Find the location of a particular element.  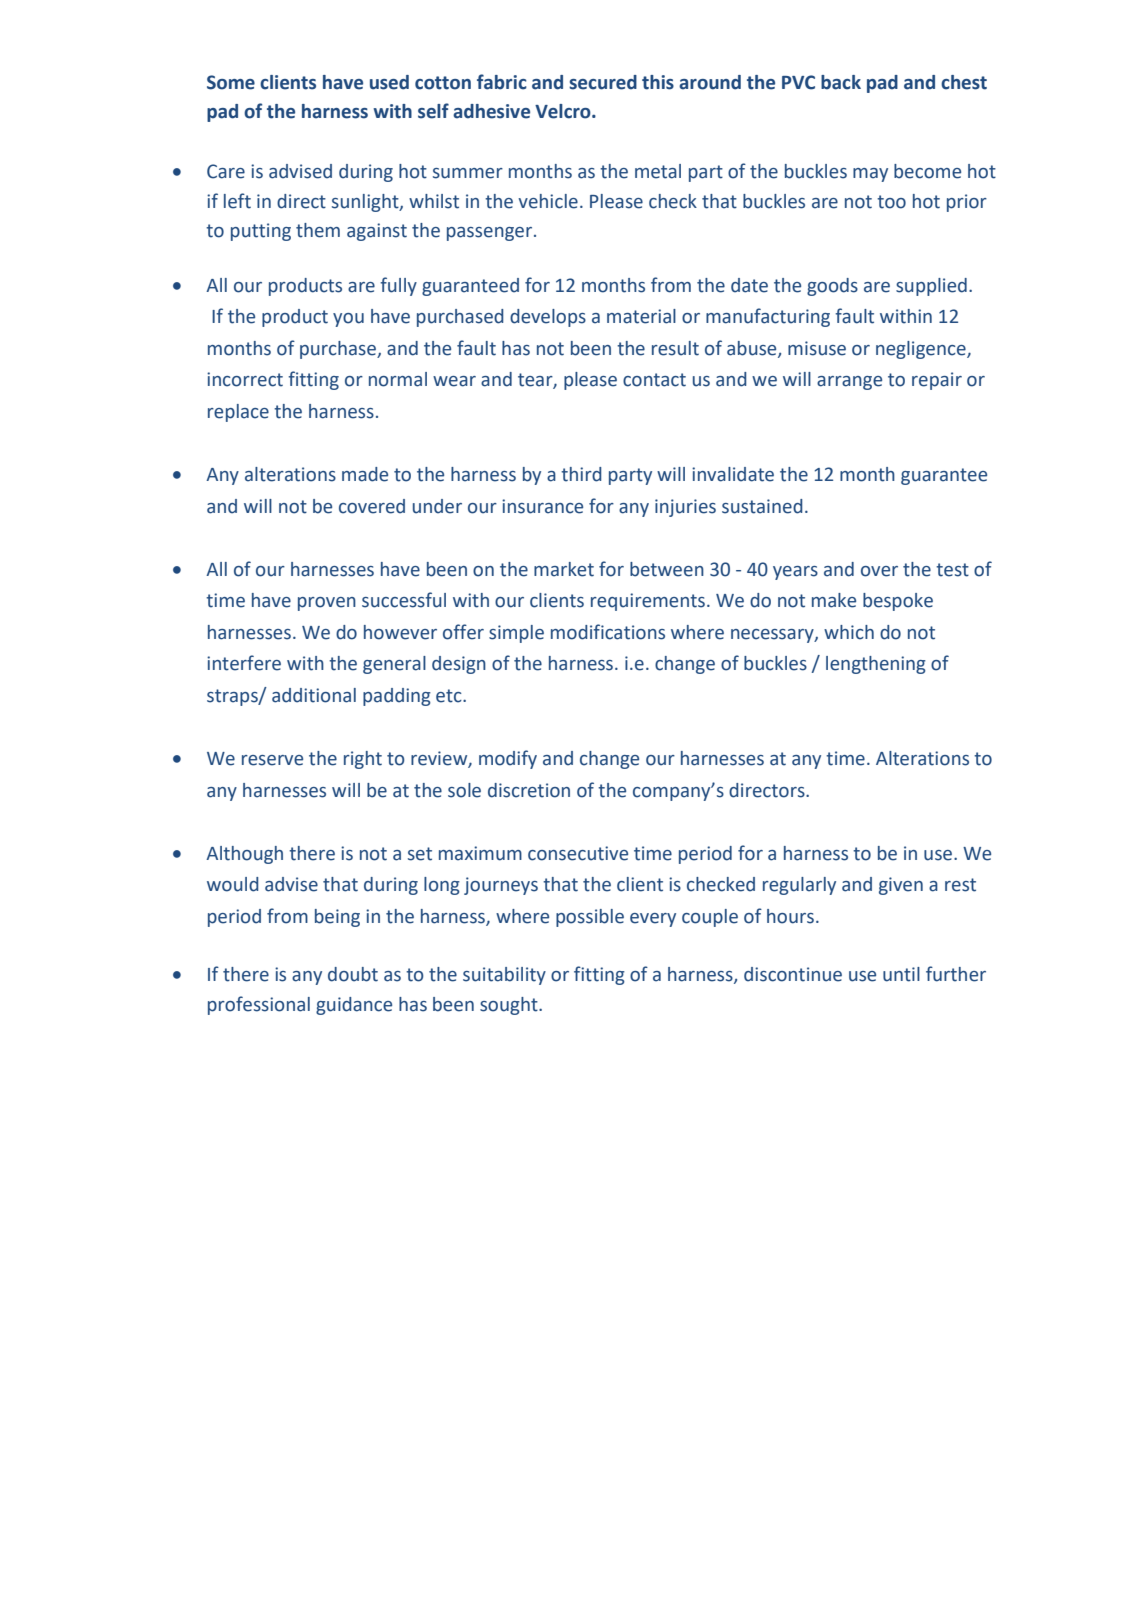

secured is located at coordinates (603, 82).
